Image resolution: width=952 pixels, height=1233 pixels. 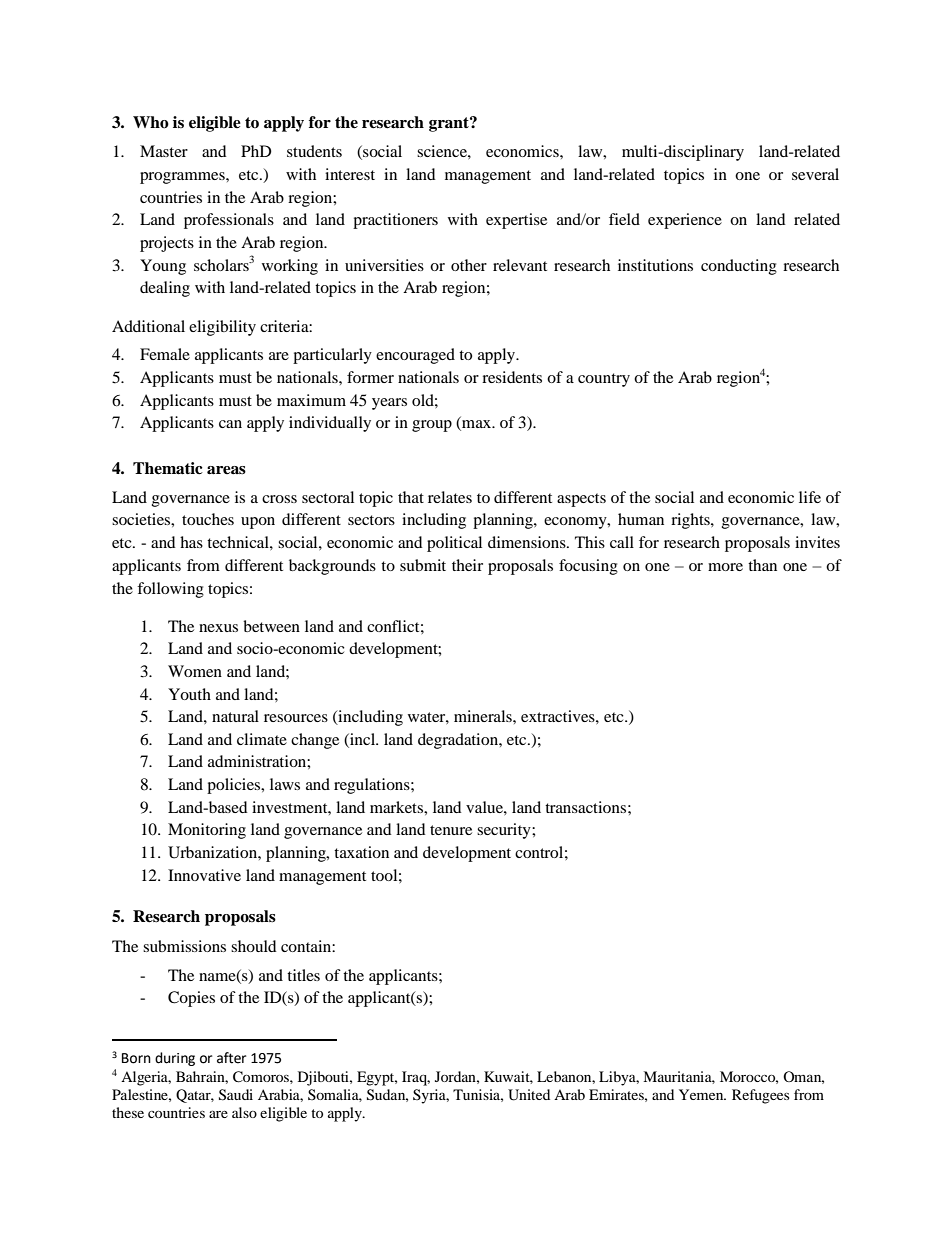 What do you see at coordinates (725, 567) in the image?
I see `more` at bounding box center [725, 567].
